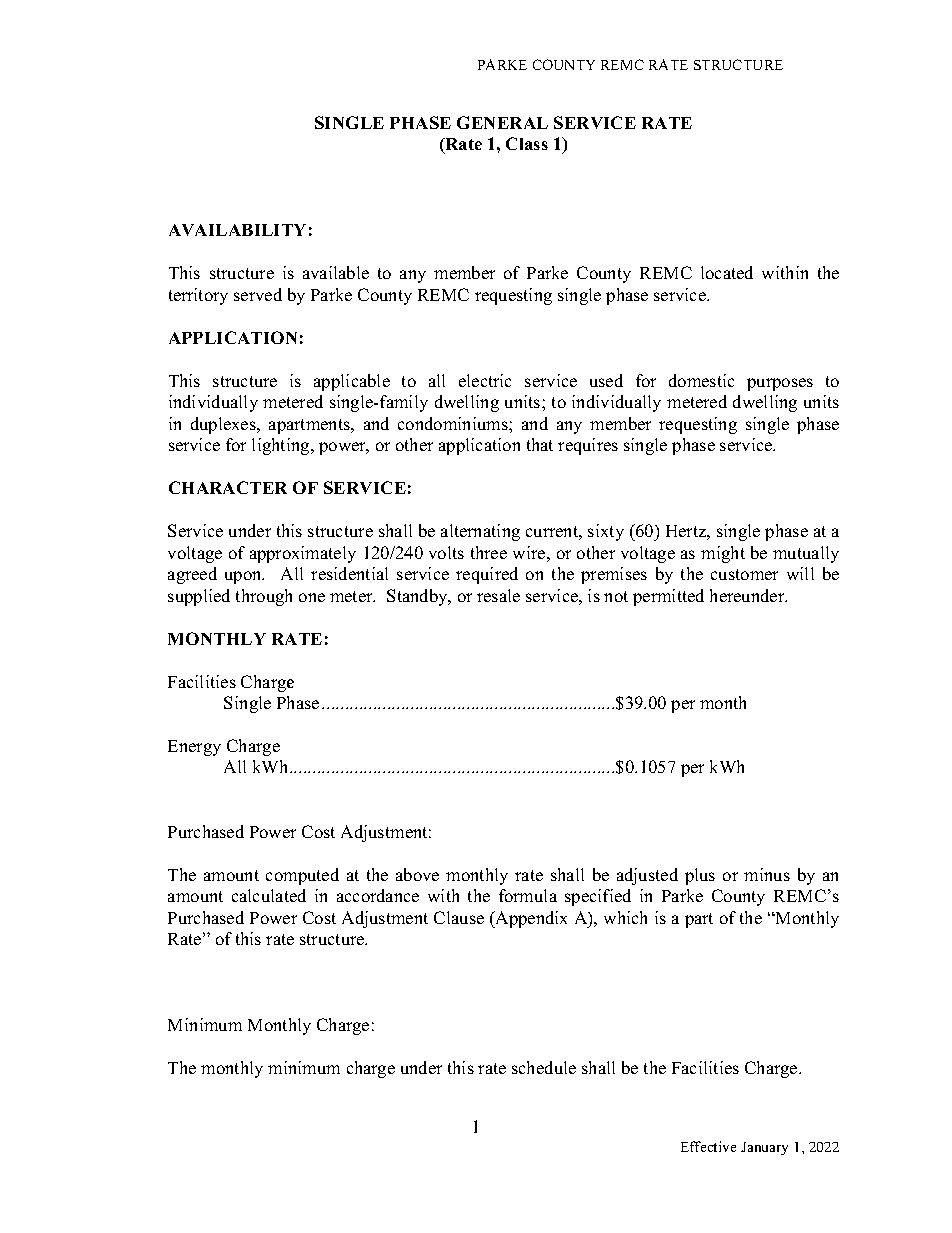  What do you see at coordinates (269, 895) in the document?
I see `calculated` at bounding box center [269, 895].
